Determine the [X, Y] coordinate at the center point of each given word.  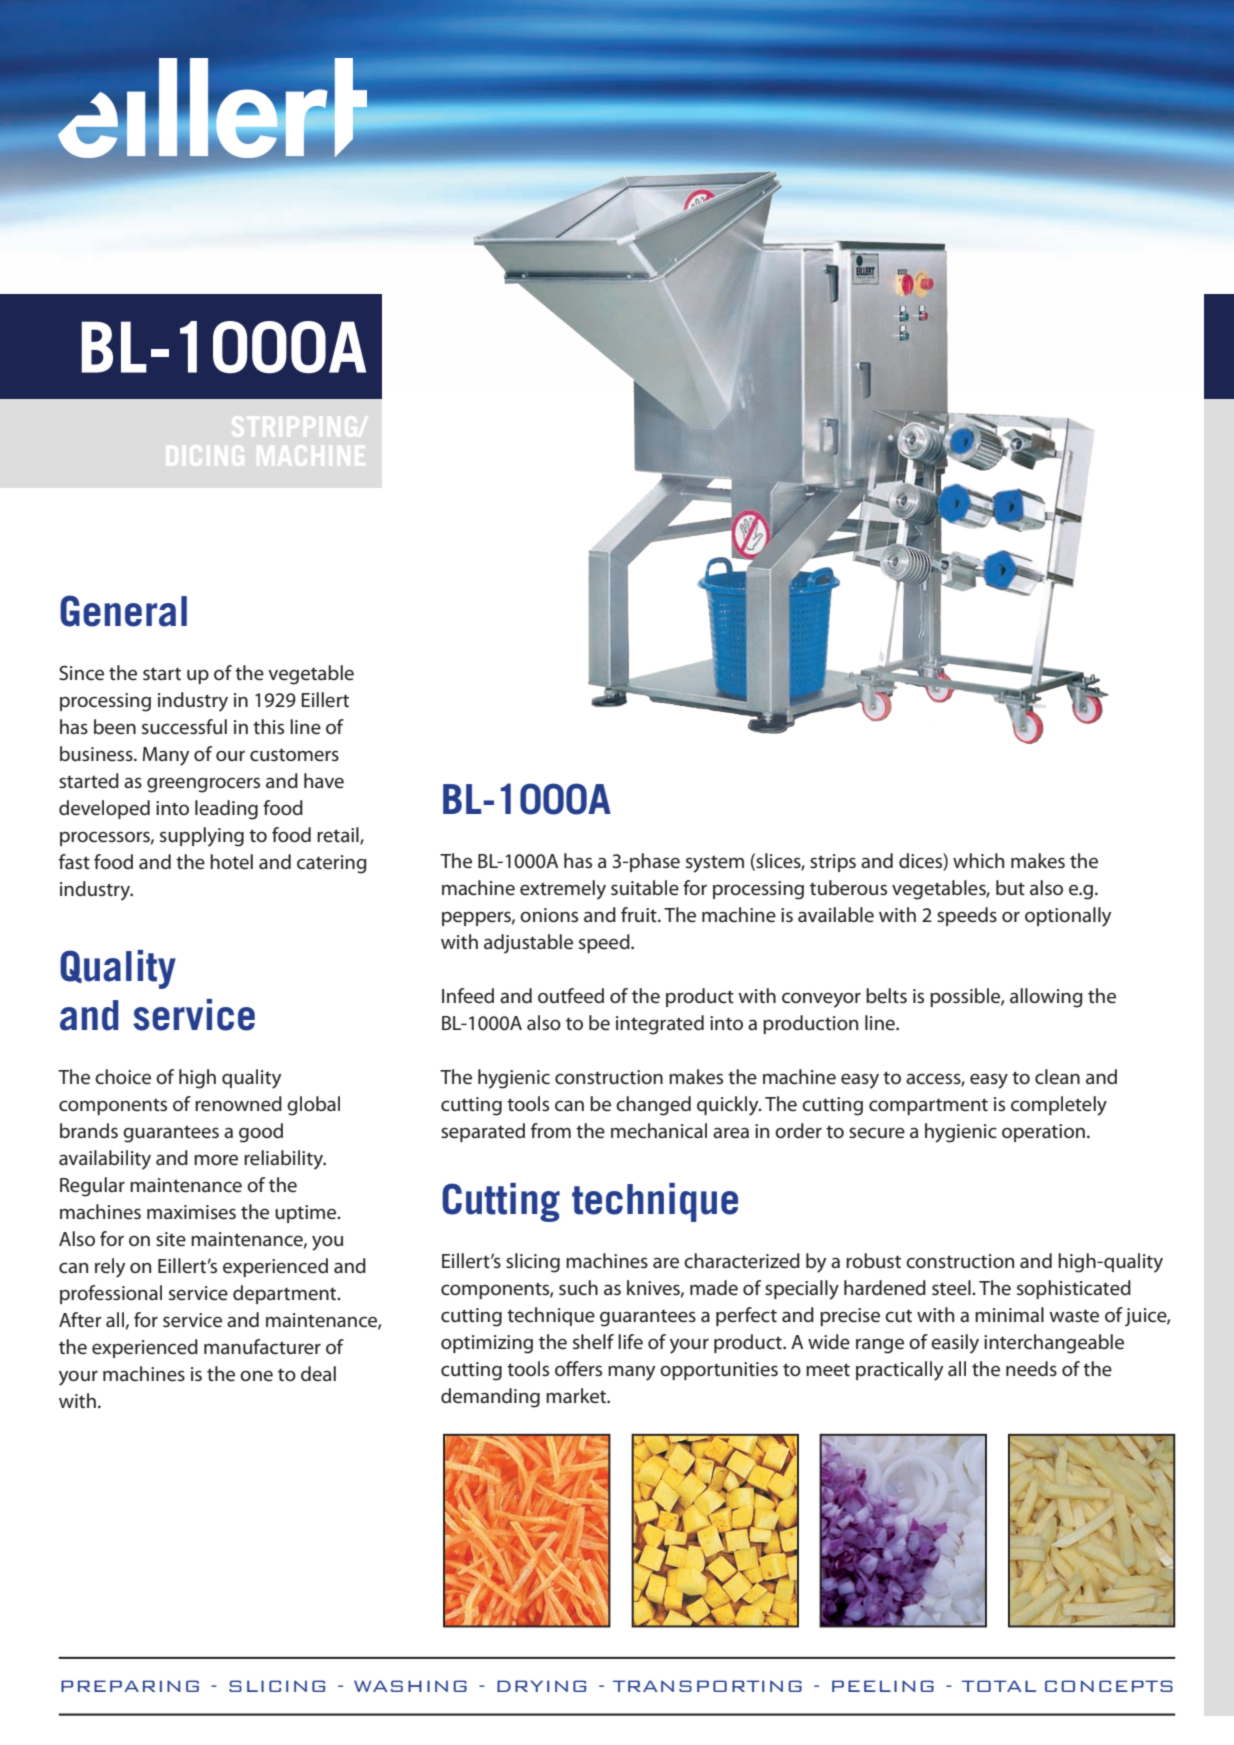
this [268, 727]
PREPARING [130, 1686]
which [978, 861]
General [123, 611]
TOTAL [999, 1686]
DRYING [541, 1686]
